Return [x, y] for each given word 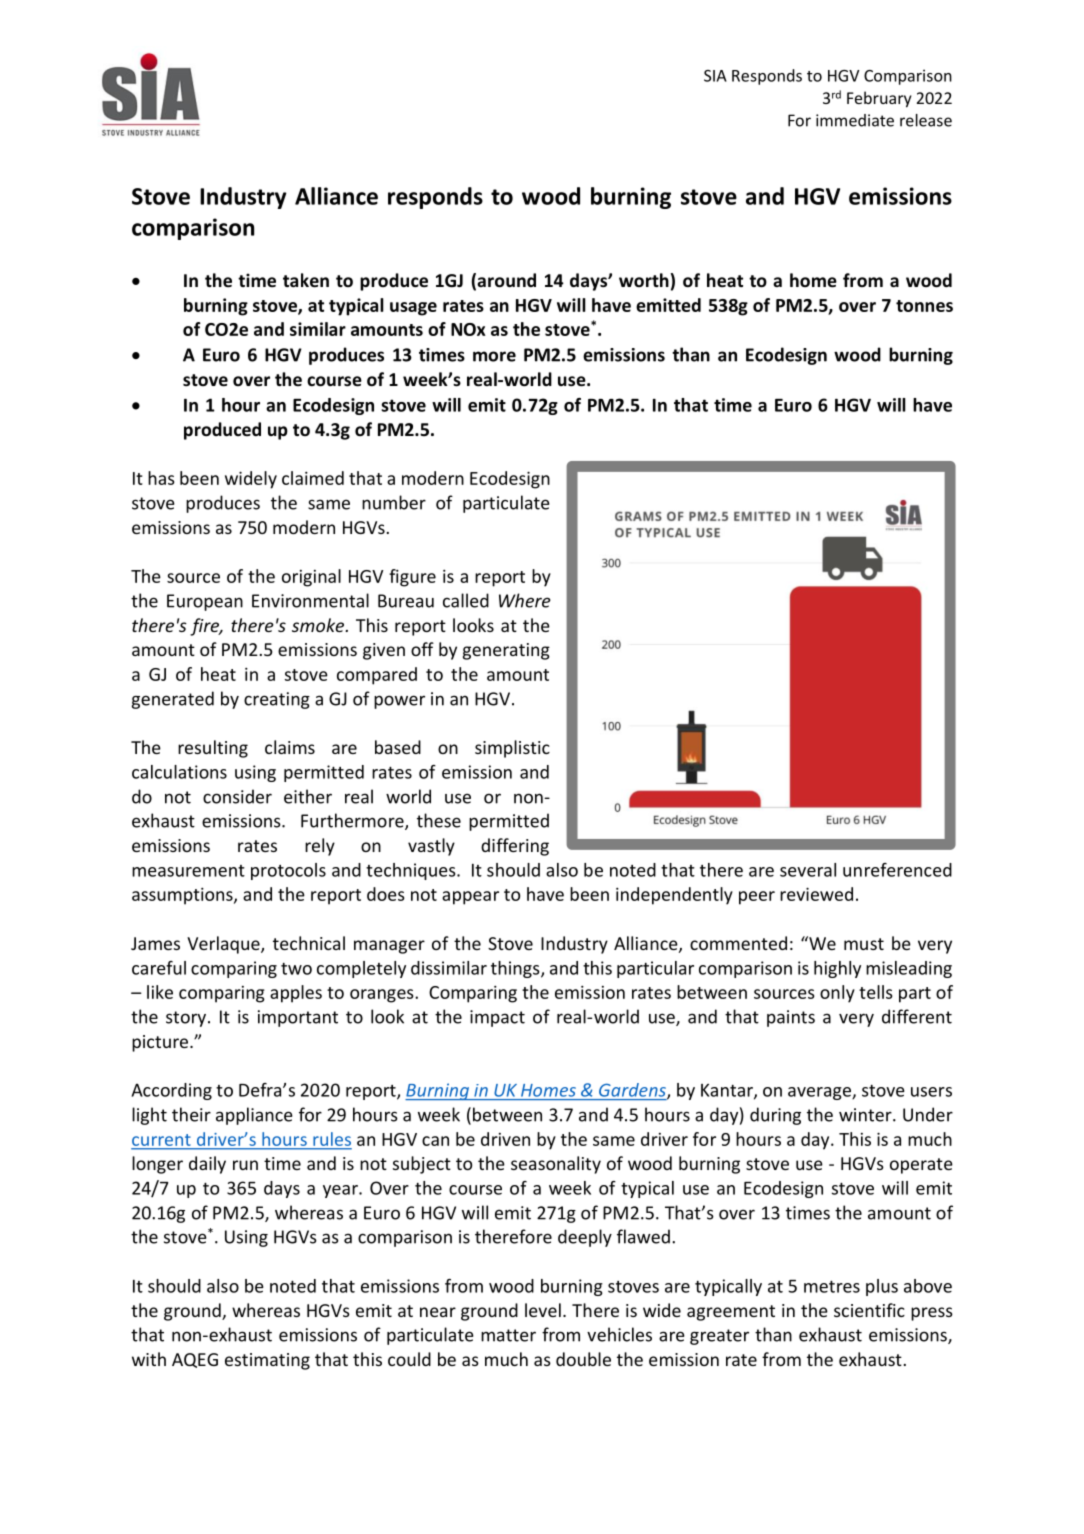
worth [644, 280]
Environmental [310, 600]
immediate [855, 120]
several [808, 870]
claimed [313, 478]
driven [505, 1139]
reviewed [816, 894]
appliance [254, 1116]
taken [306, 280]
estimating [267, 1361]
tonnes [924, 306]
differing [515, 847]
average [820, 1093]
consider [237, 796]
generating [506, 651]
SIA [715, 76]
